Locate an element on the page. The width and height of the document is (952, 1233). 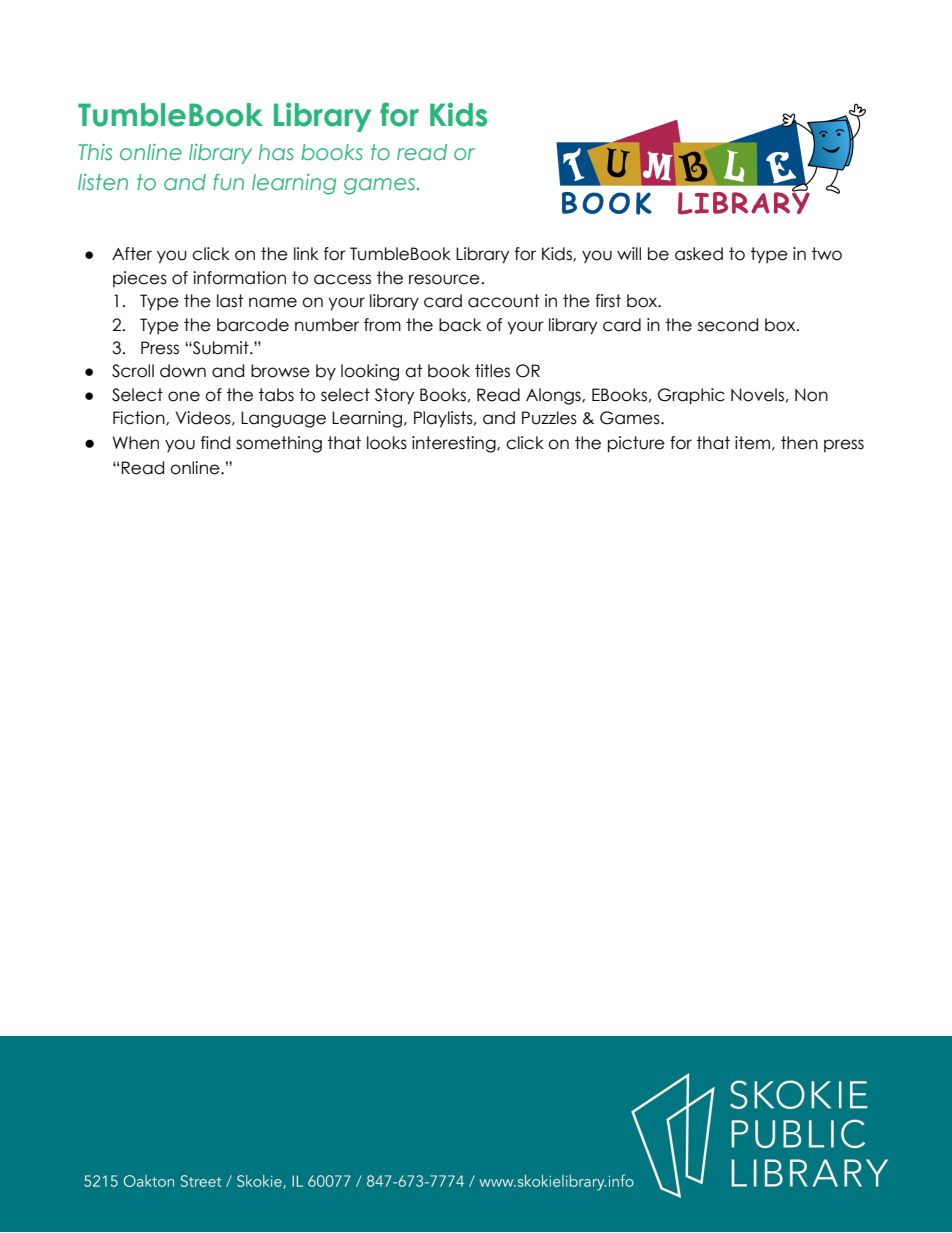
asked is located at coordinates (699, 254).
